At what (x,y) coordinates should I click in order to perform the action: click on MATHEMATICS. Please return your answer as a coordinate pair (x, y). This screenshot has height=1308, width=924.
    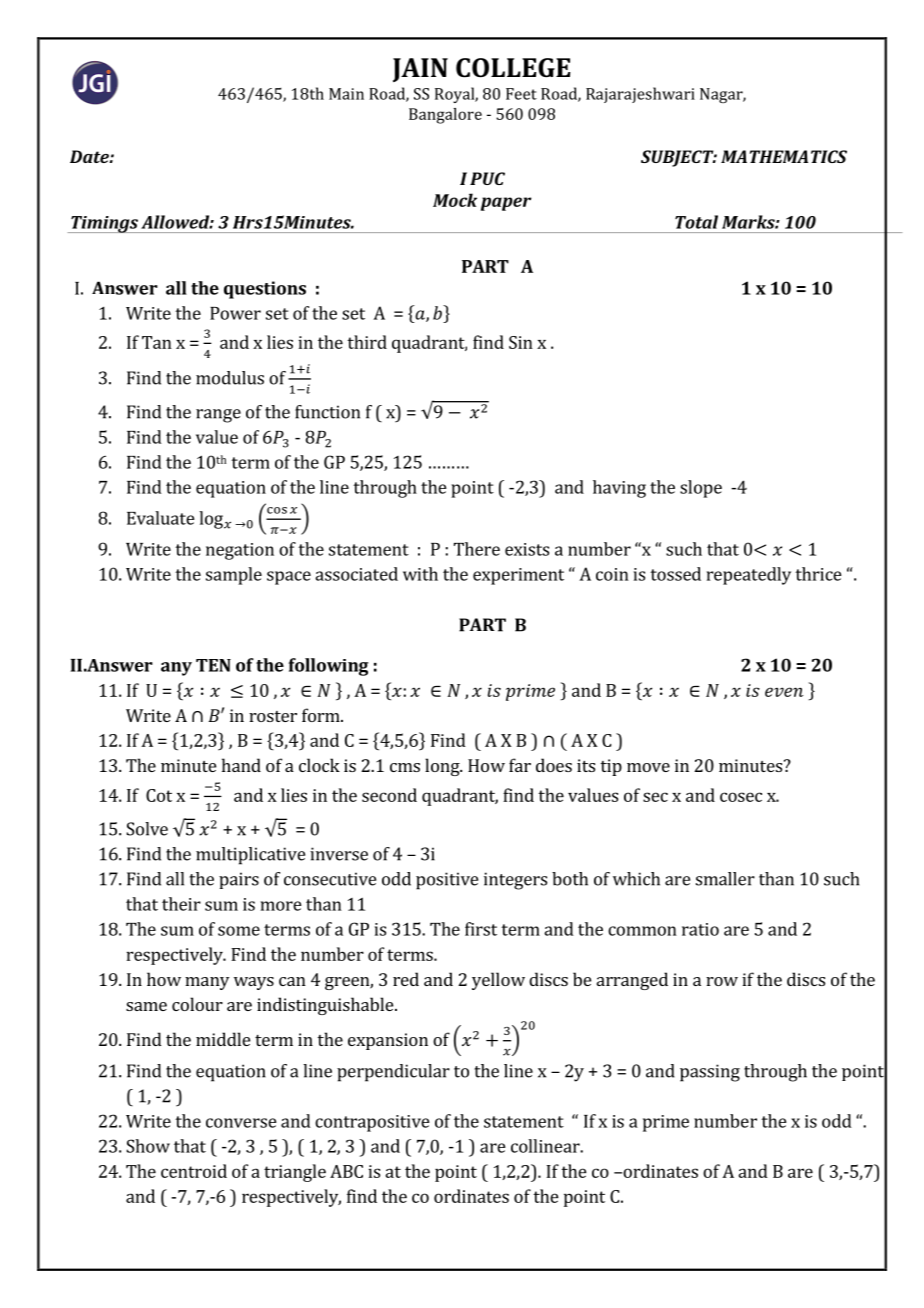
    Looking at the image, I should click on (784, 156).
